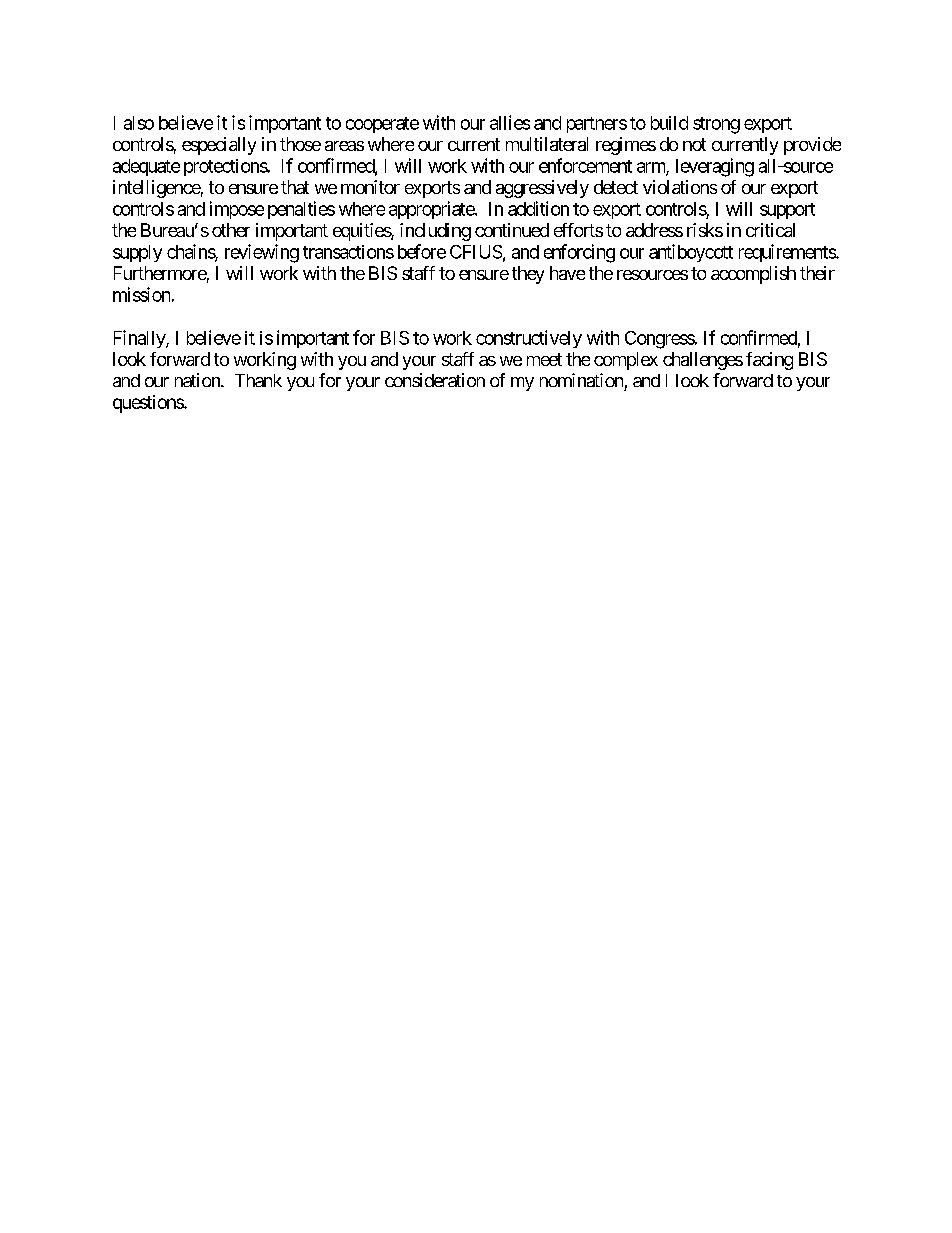 This screenshot has width=952, height=1233. Describe the element at coordinates (141, 294) in the screenshot. I see `mission` at that location.
